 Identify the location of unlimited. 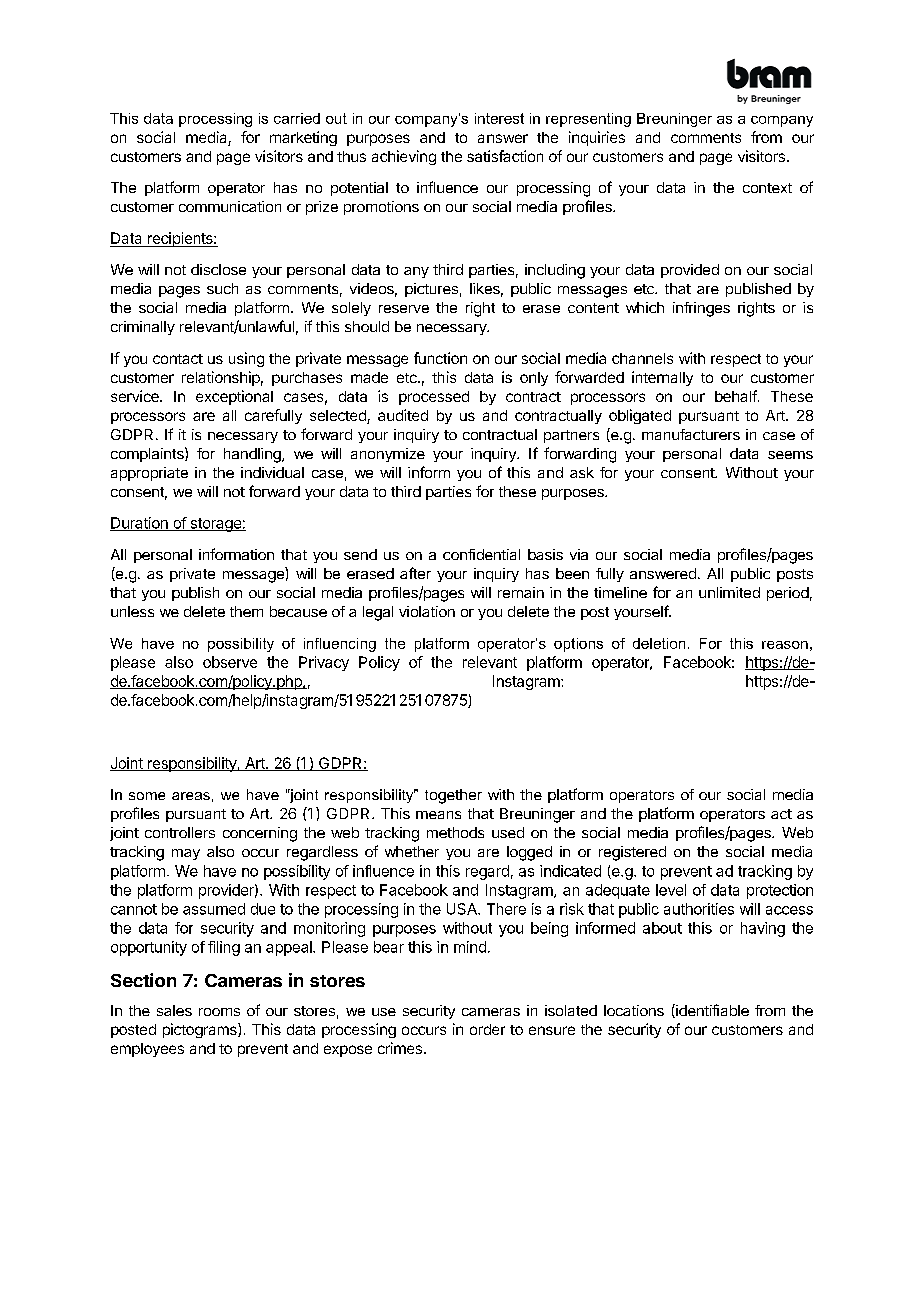
(729, 592).
